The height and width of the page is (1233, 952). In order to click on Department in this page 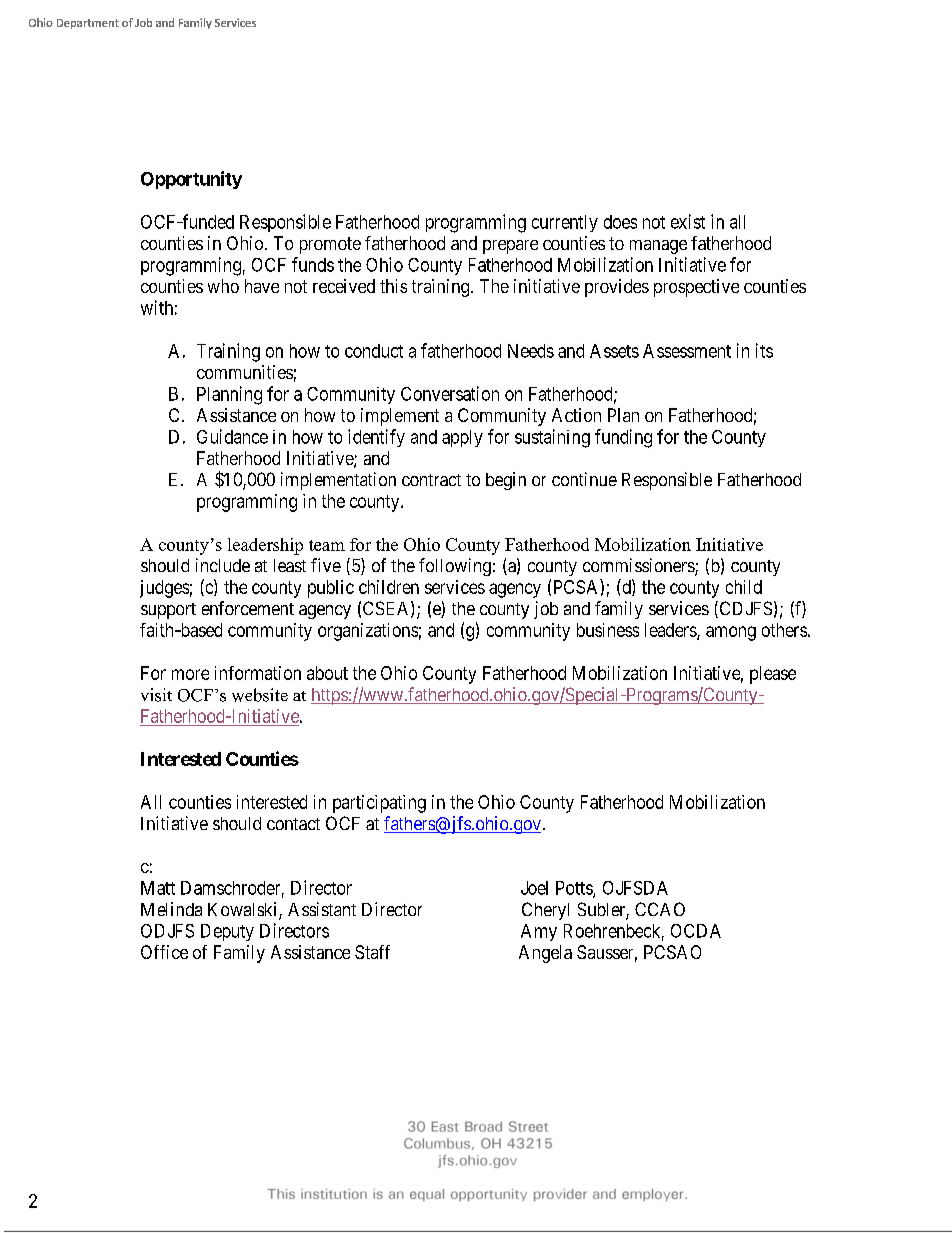, I will do `click(88, 24)`.
